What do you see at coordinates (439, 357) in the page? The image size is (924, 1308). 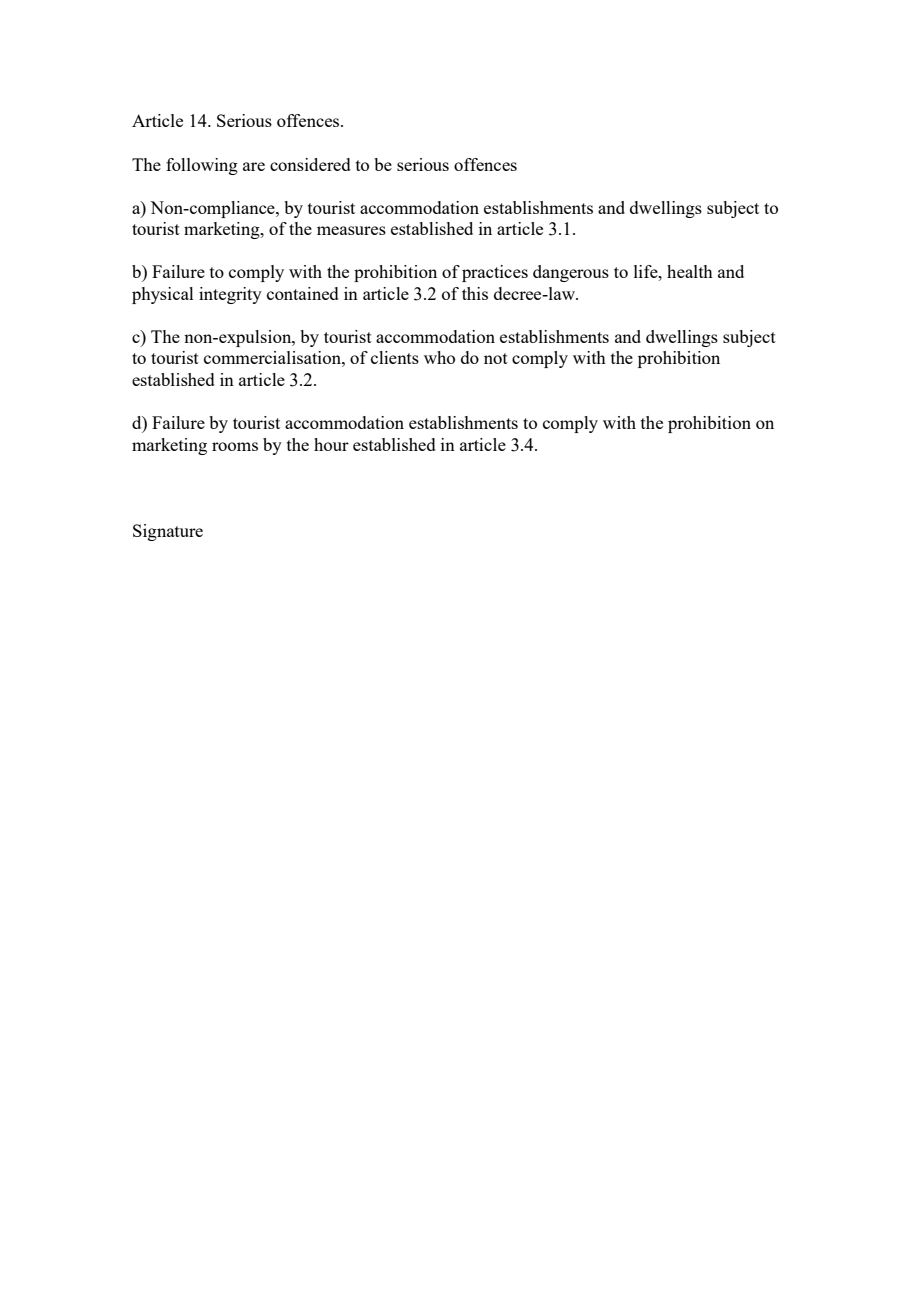 I see `who` at bounding box center [439, 357].
